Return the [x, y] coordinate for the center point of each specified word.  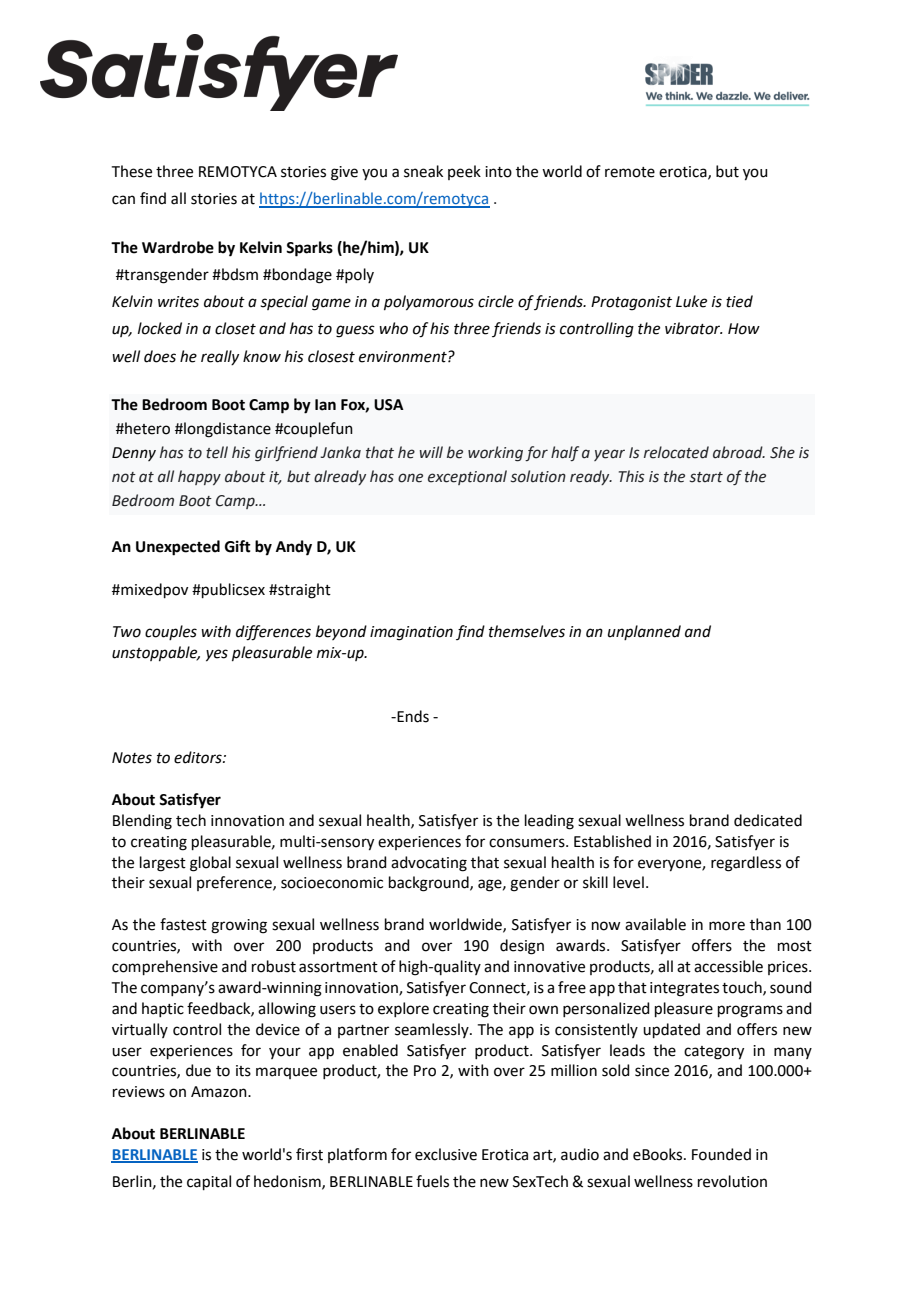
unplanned [644, 632]
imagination [411, 633]
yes [217, 655]
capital [209, 1182]
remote [630, 172]
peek [464, 172]
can [123, 200]
